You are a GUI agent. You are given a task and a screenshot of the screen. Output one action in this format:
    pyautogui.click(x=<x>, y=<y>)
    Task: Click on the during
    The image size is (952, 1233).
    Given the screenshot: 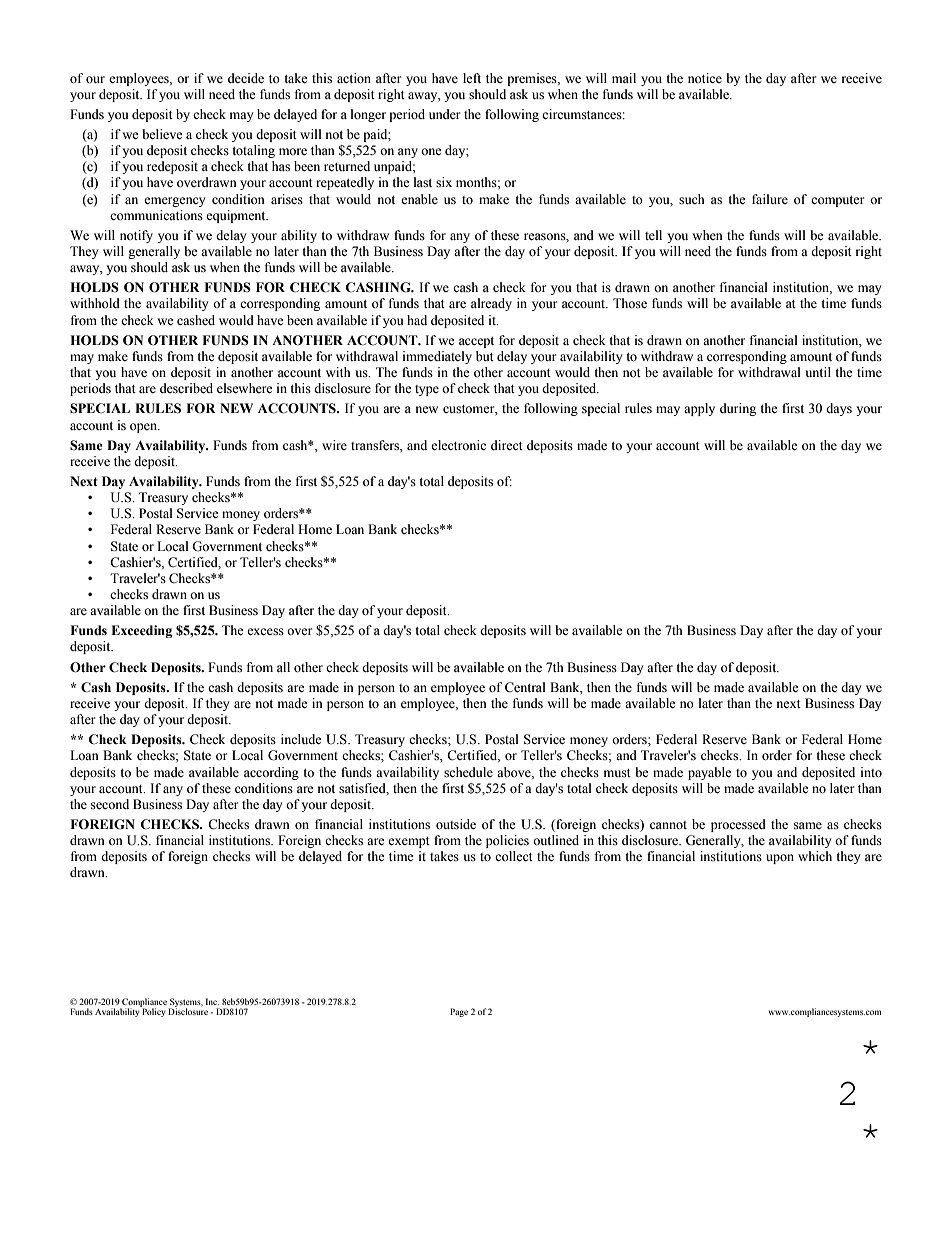 What is the action you would take?
    pyautogui.click(x=738, y=409)
